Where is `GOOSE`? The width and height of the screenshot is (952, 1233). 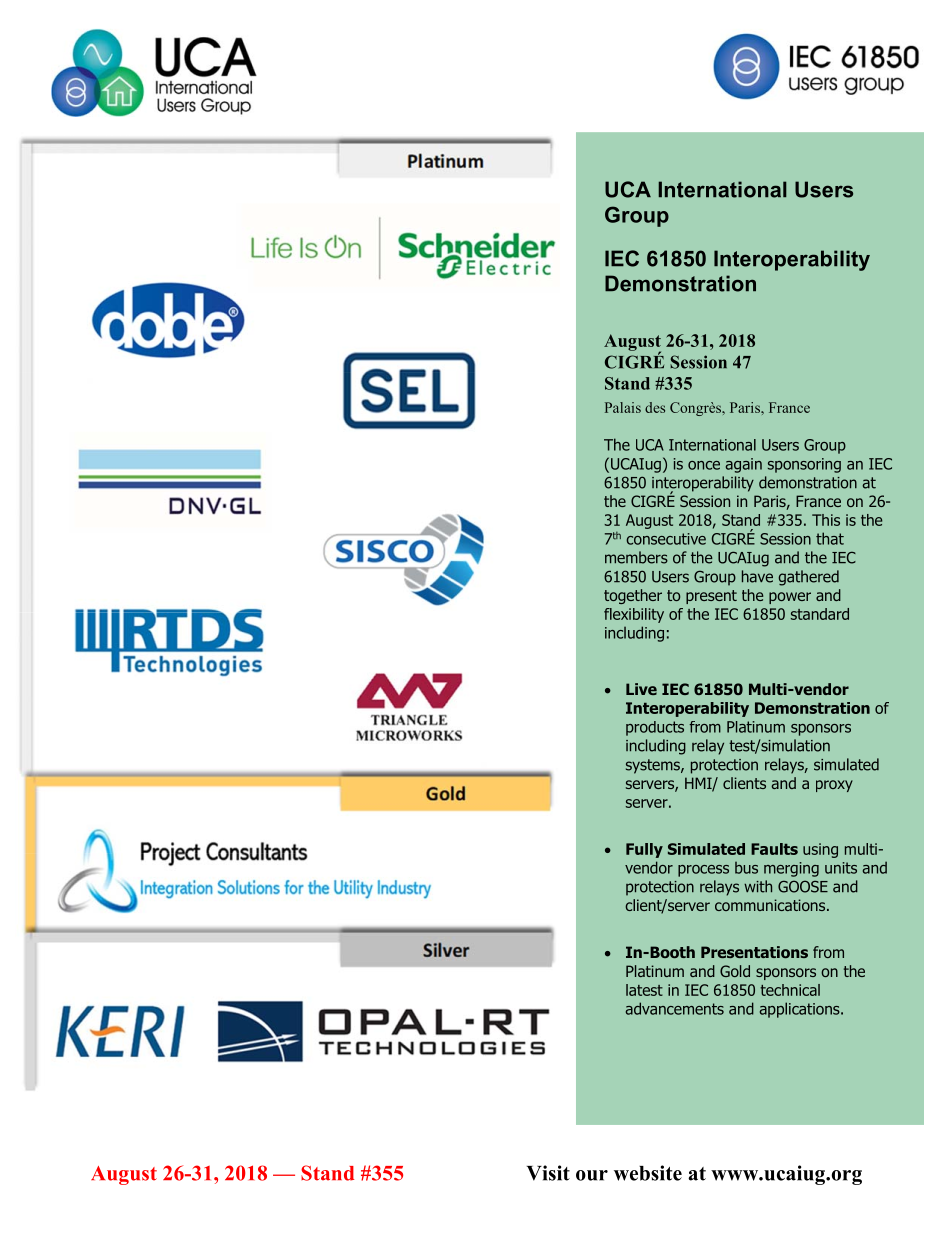 GOOSE is located at coordinates (803, 886).
